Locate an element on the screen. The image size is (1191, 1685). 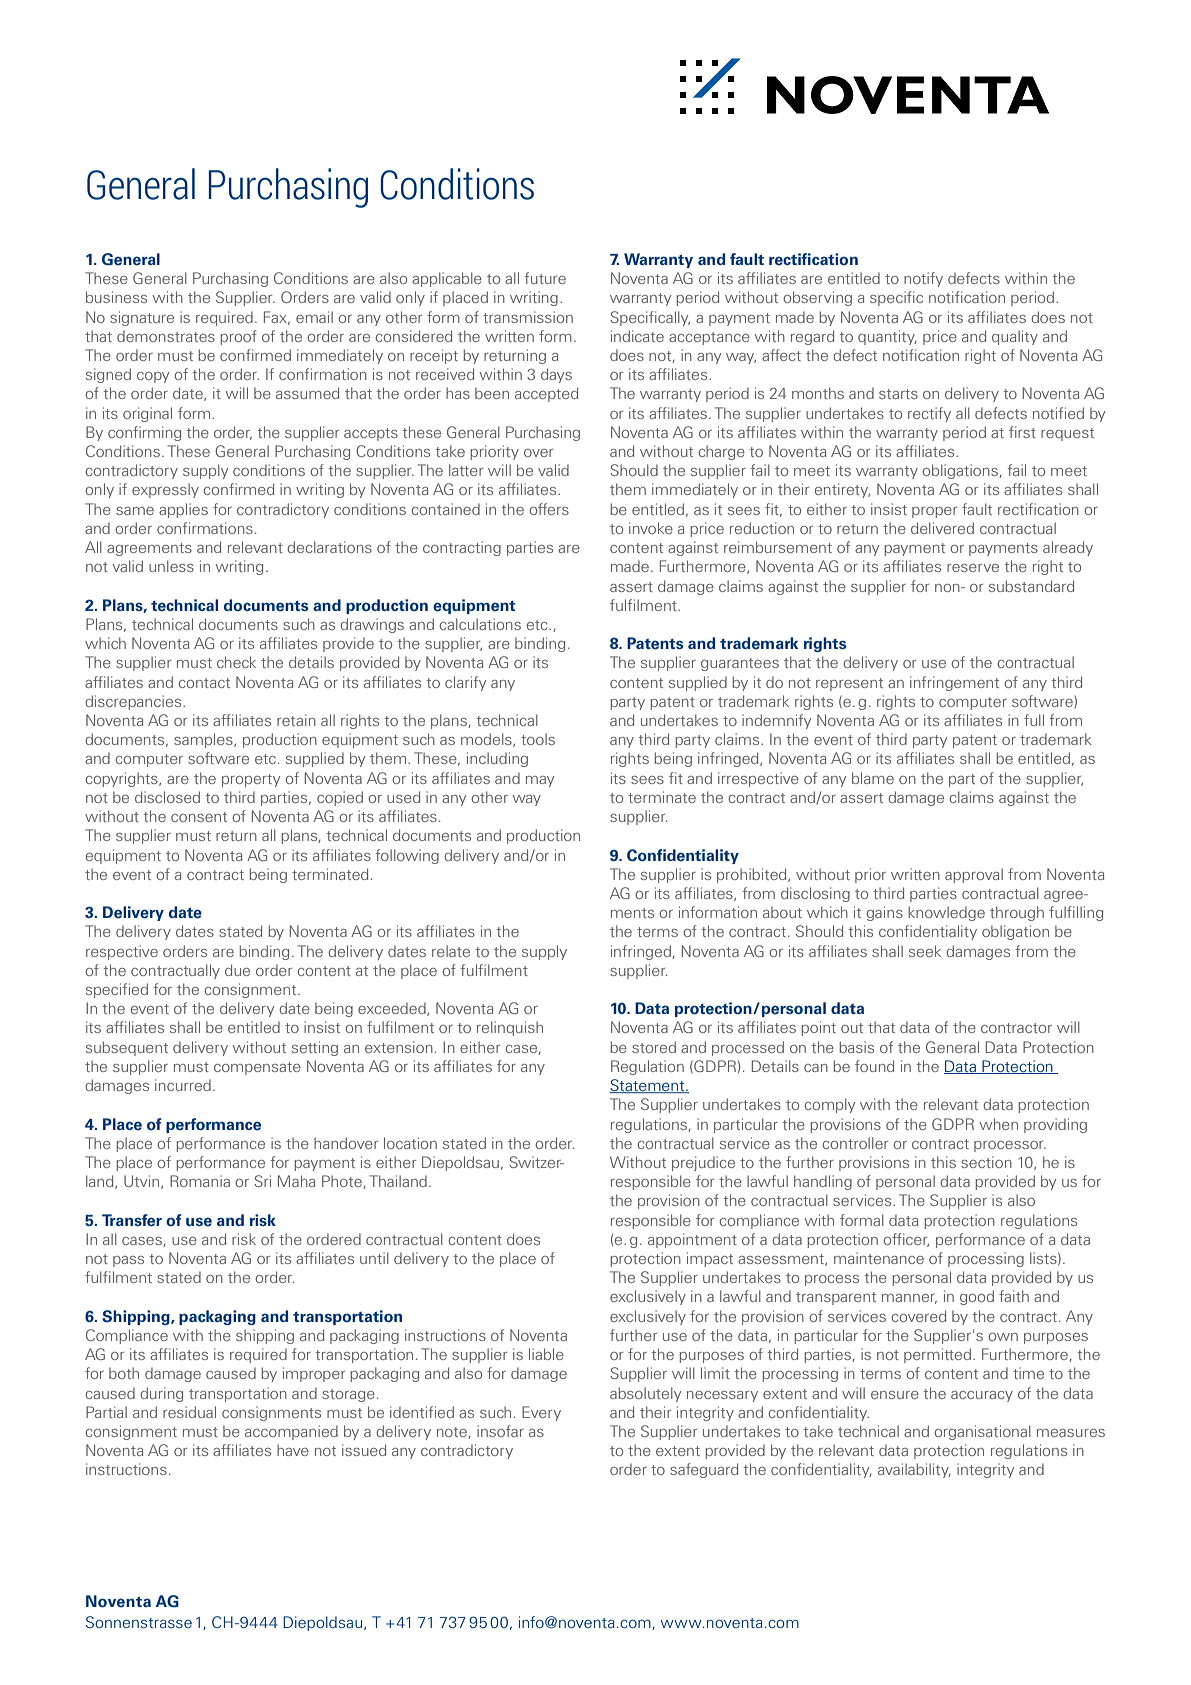
found is located at coordinates (874, 1066).
